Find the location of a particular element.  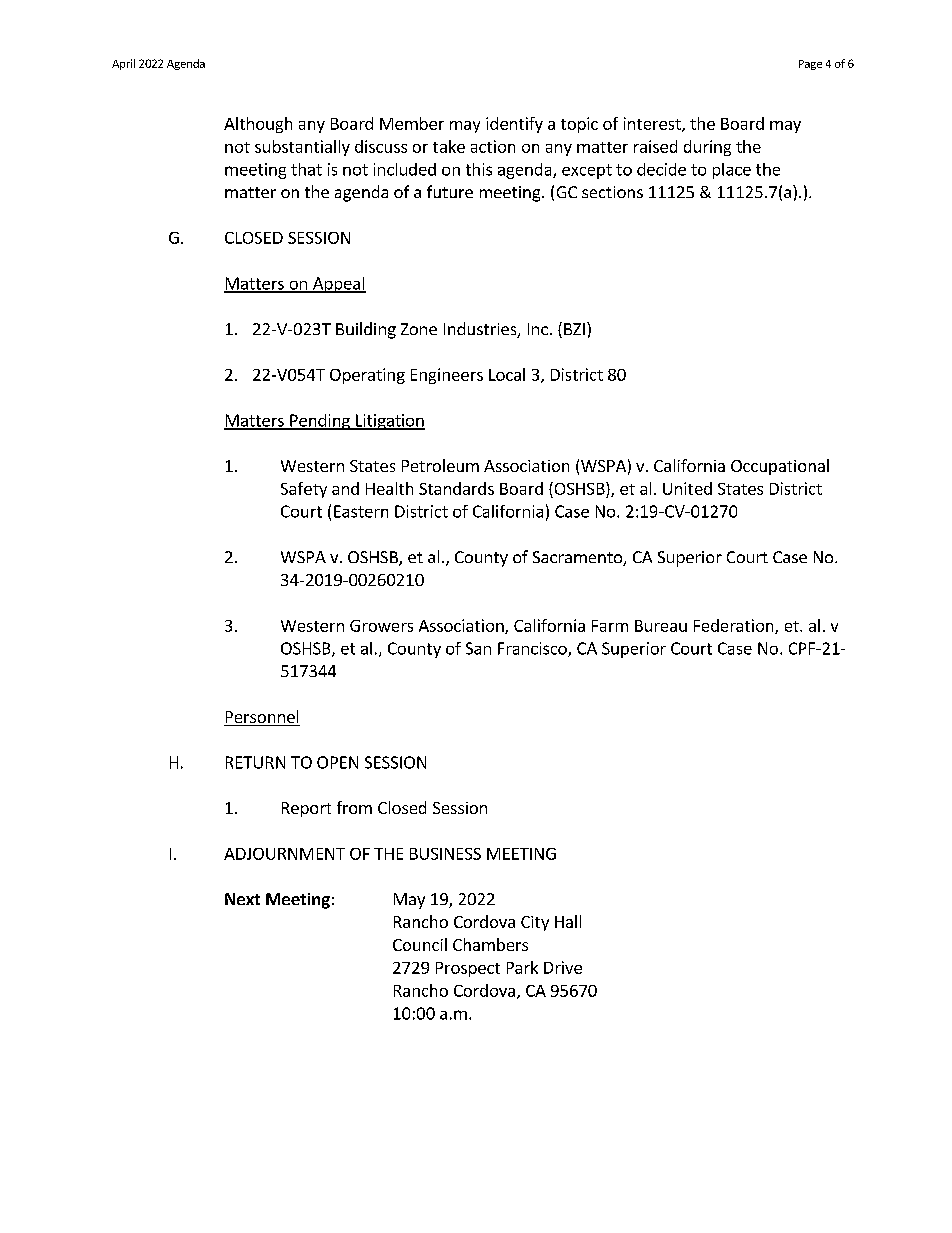

United is located at coordinates (687, 488).
